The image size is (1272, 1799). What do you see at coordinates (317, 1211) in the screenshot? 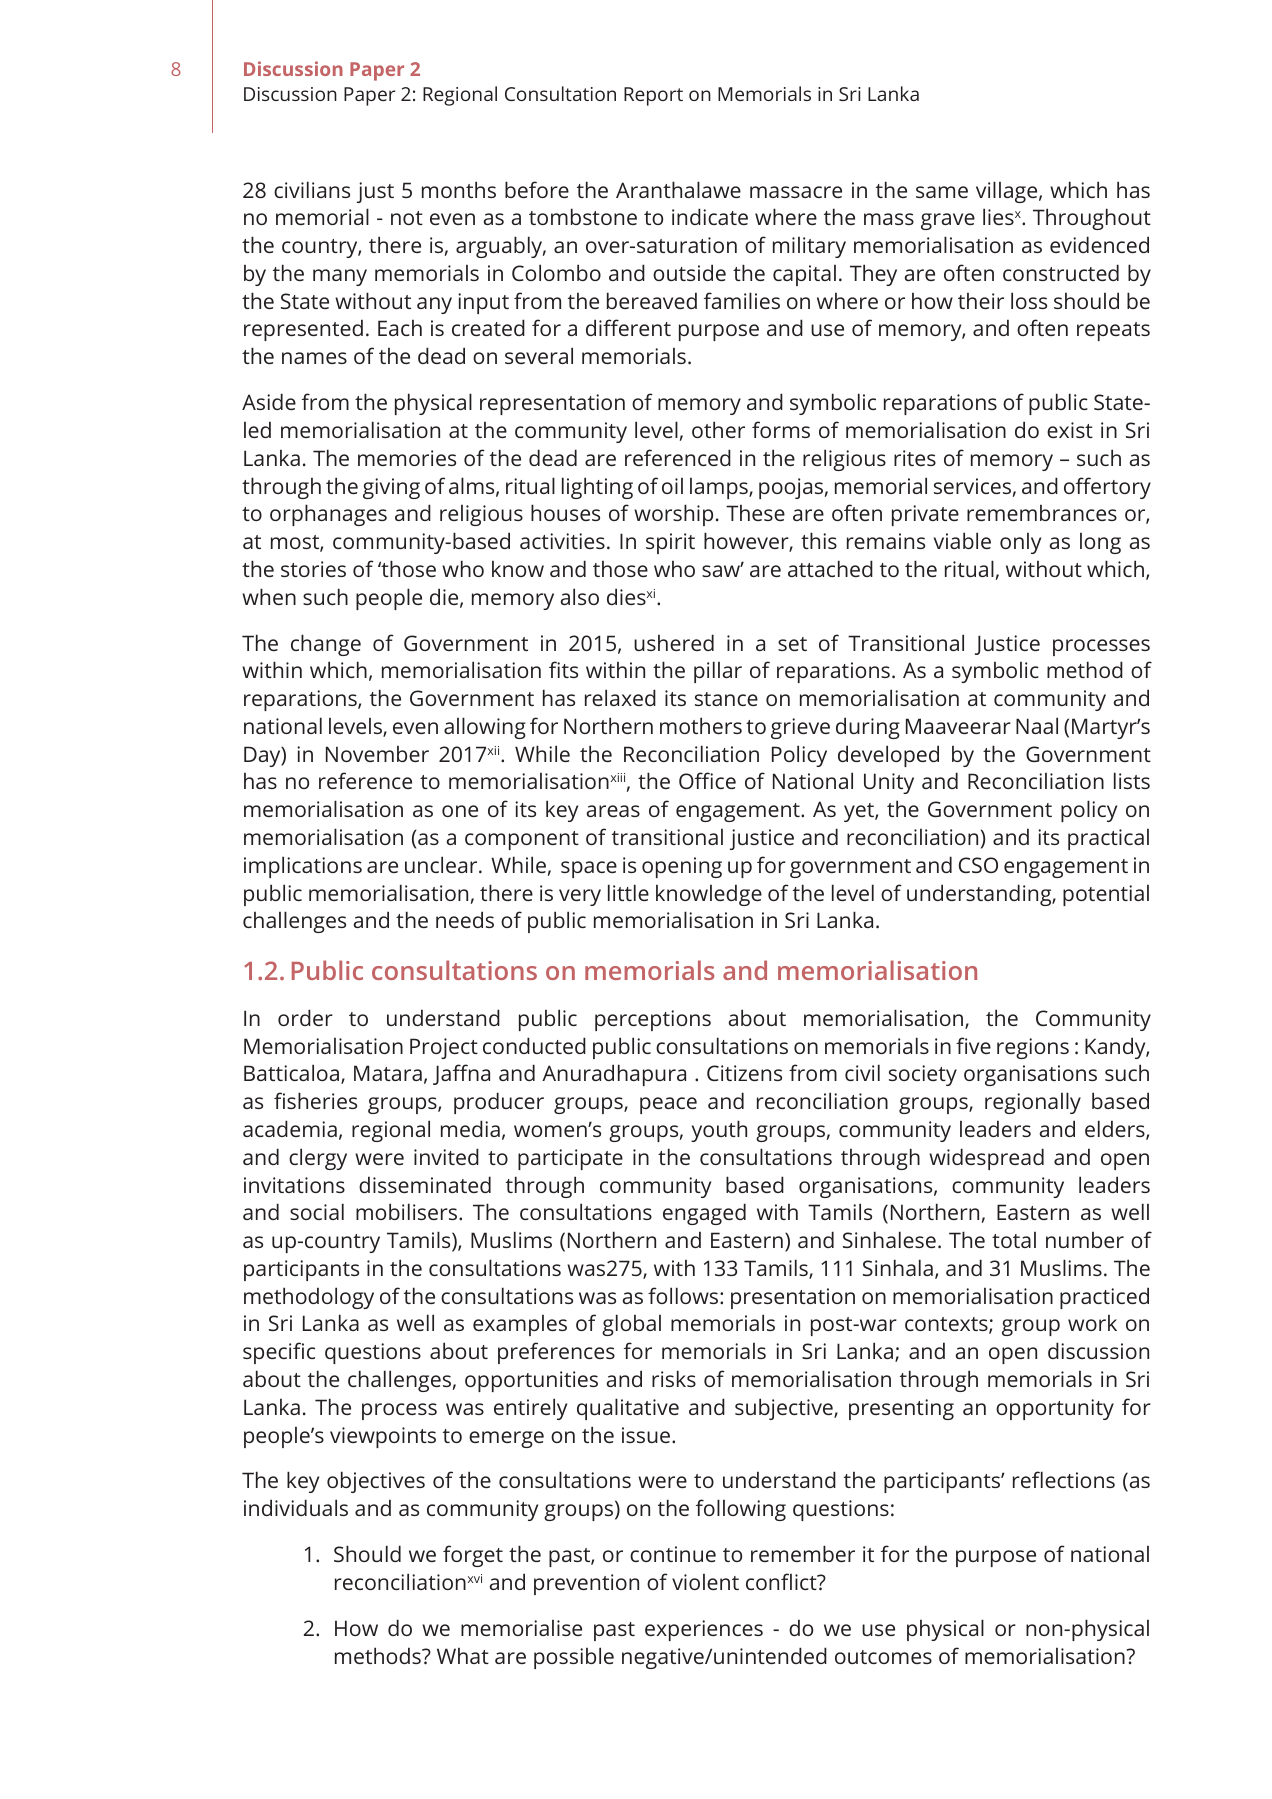
I see `social` at bounding box center [317, 1211].
